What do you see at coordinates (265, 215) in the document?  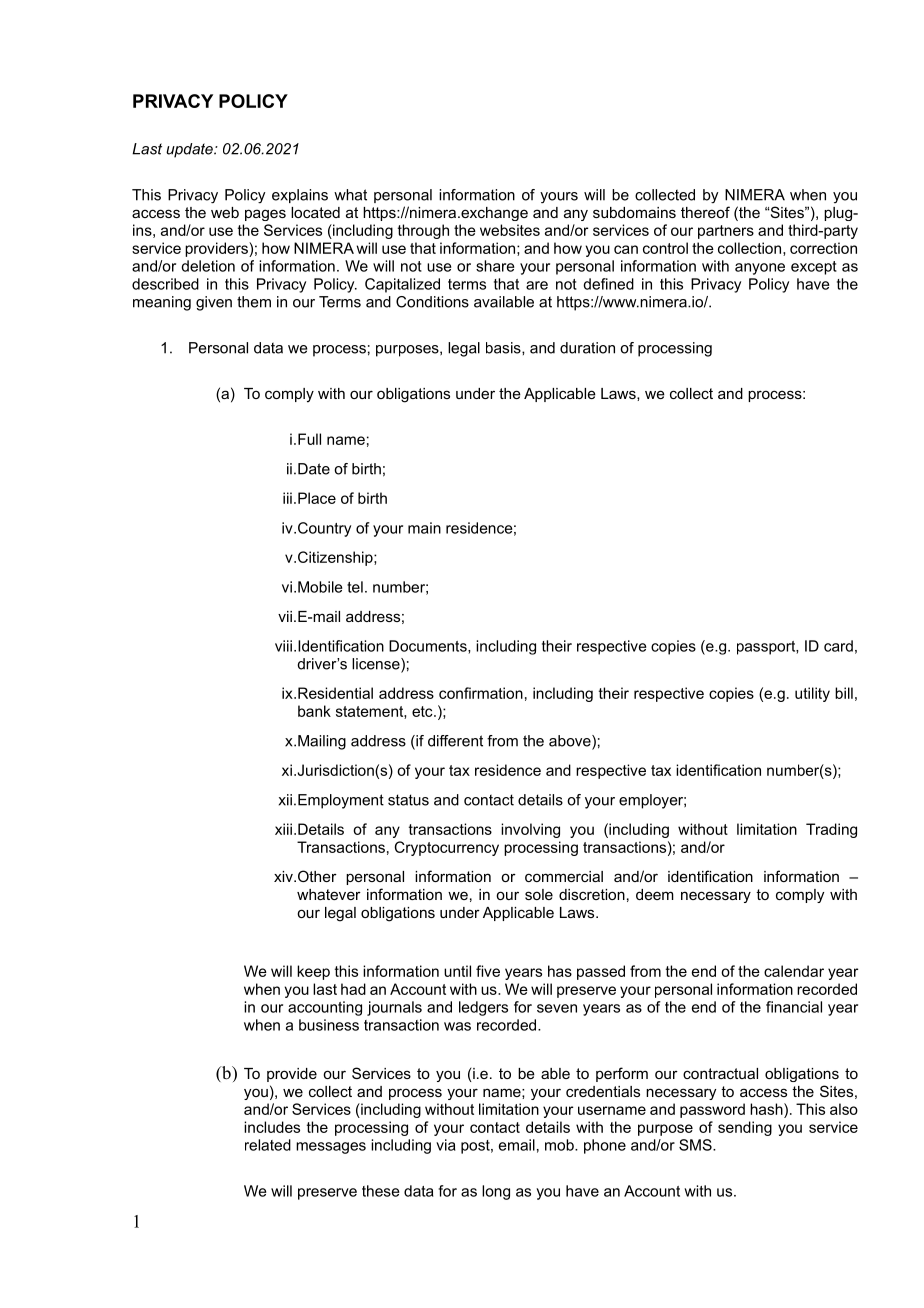 I see `pages` at bounding box center [265, 215].
